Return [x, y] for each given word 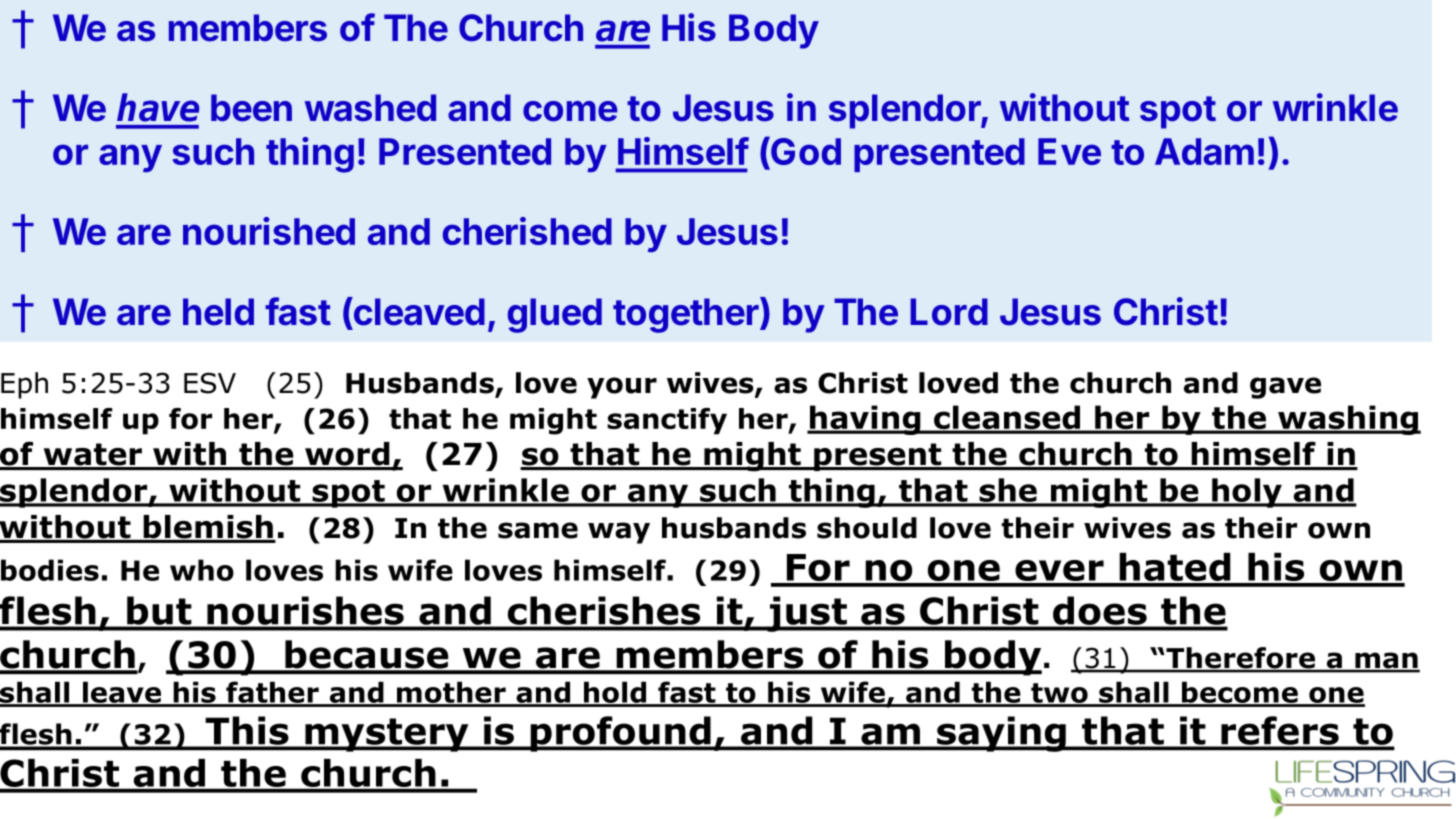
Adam [1204, 151]
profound [620, 734]
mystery [387, 735]
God [805, 150]
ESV [210, 383]
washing [1348, 420]
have [158, 107]
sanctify [667, 421]
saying [1001, 734]
